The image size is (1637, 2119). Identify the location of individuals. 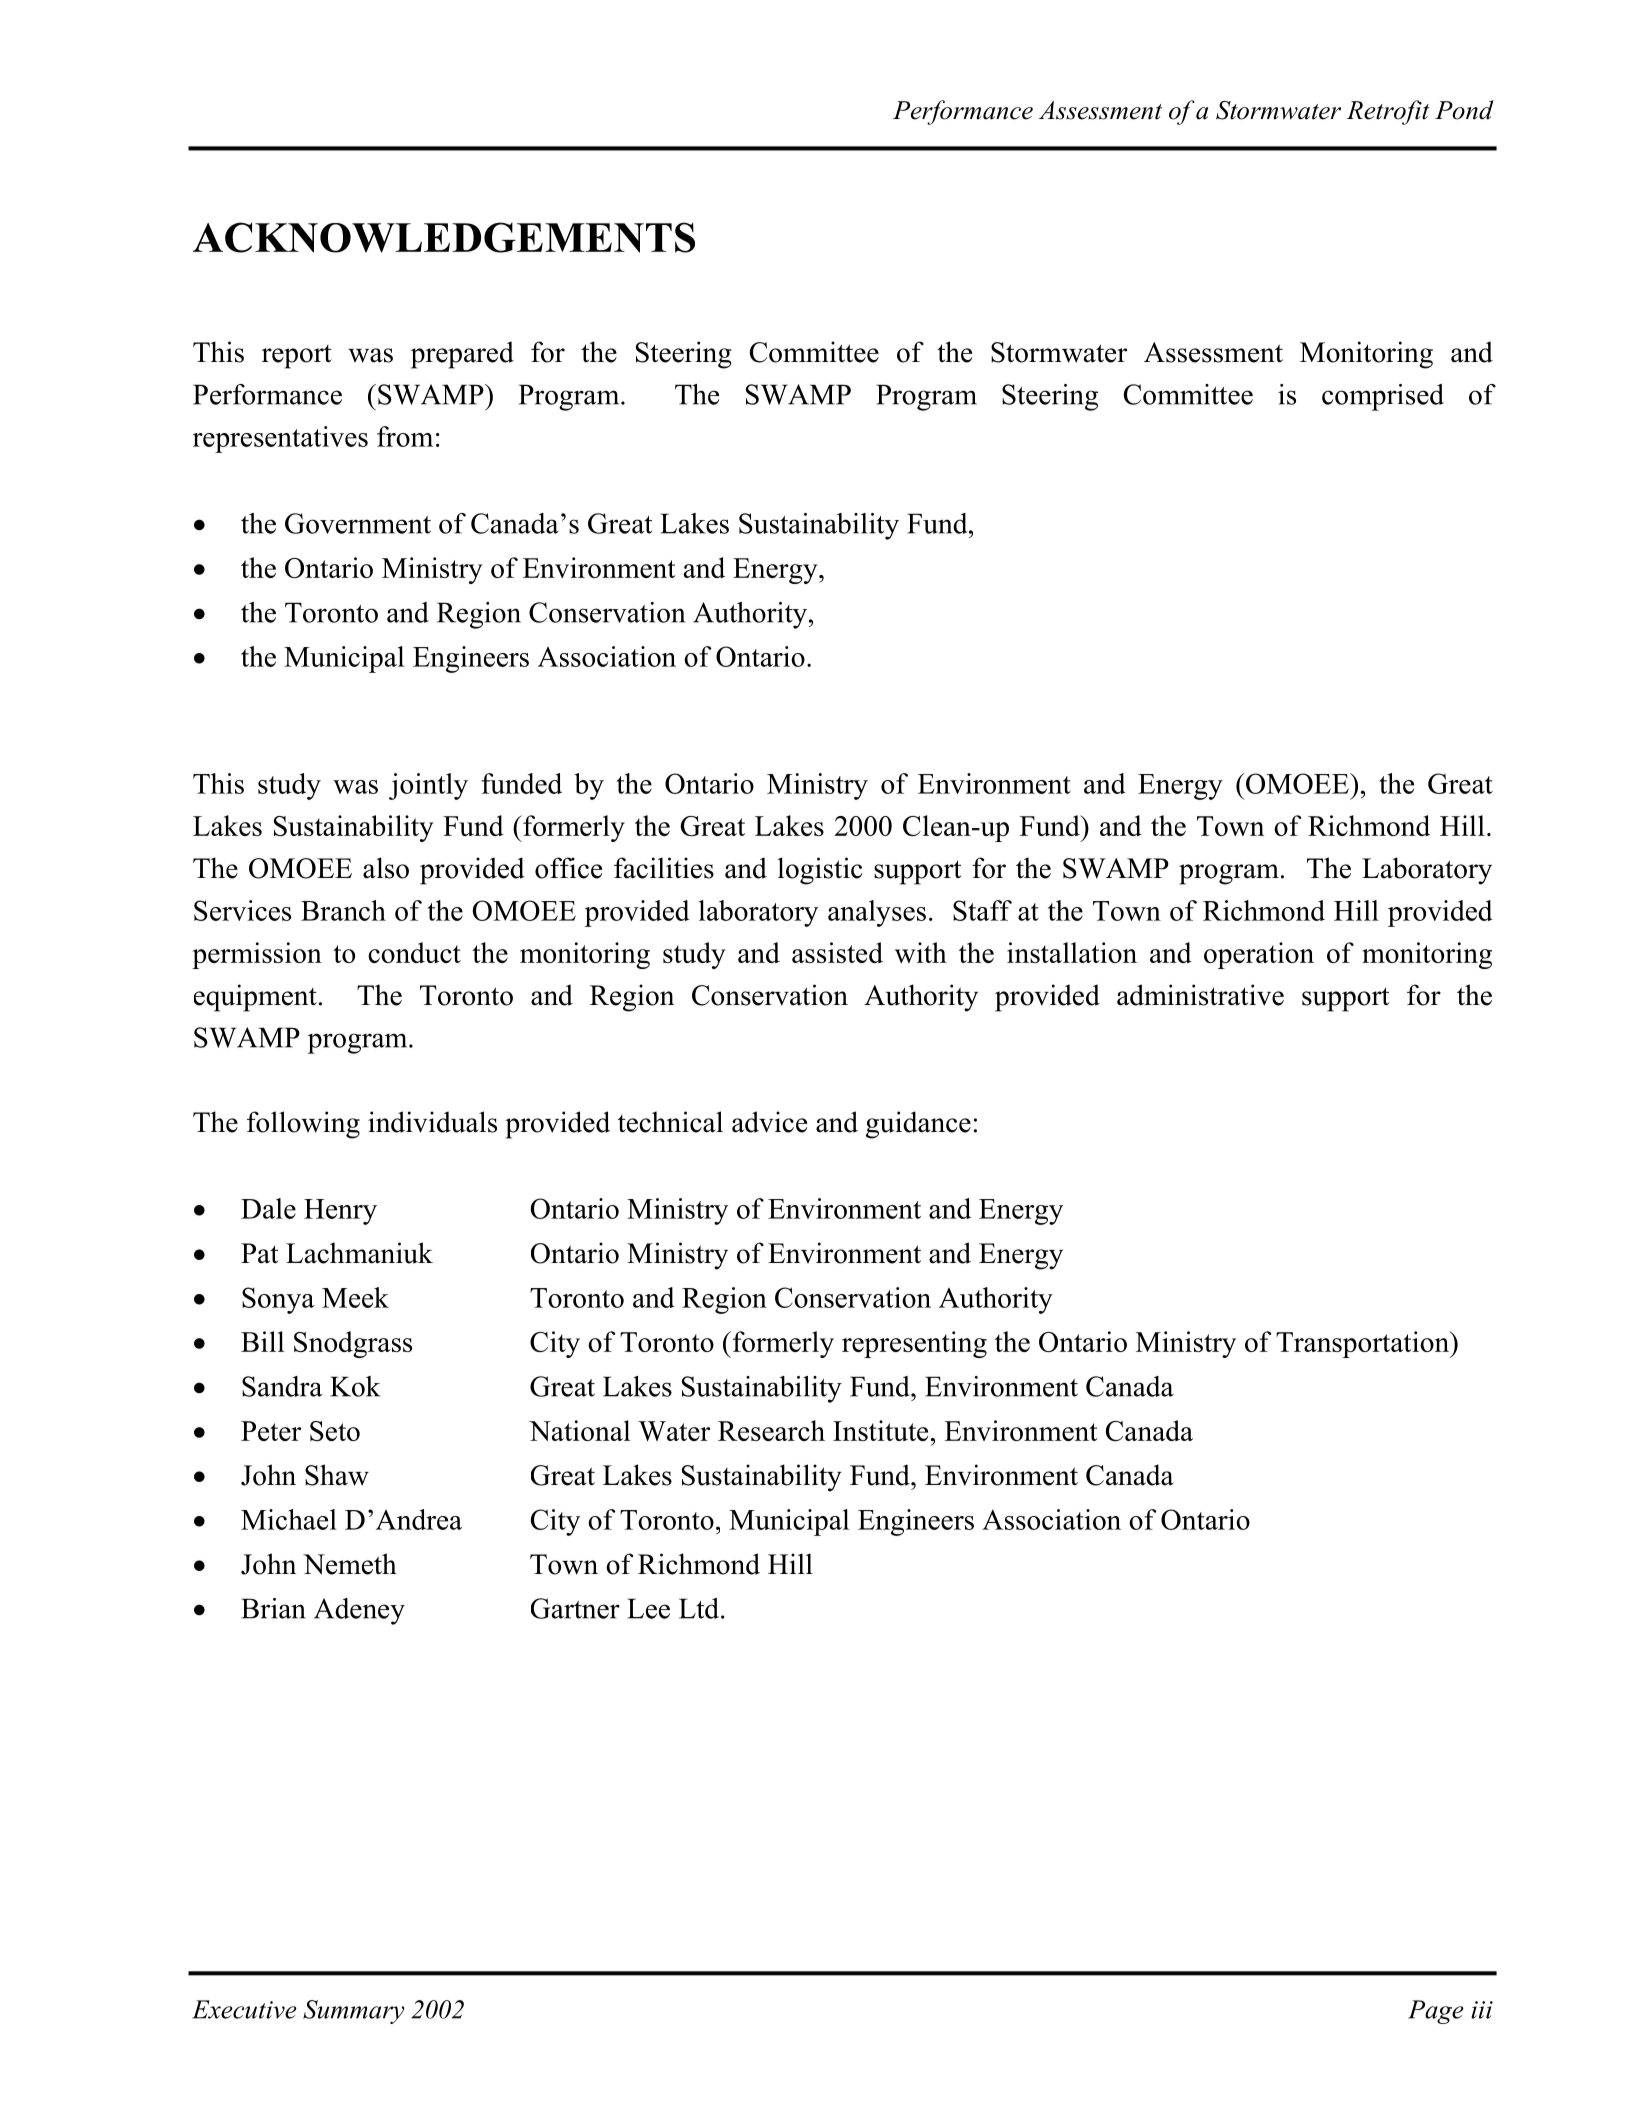
(432, 1122).
